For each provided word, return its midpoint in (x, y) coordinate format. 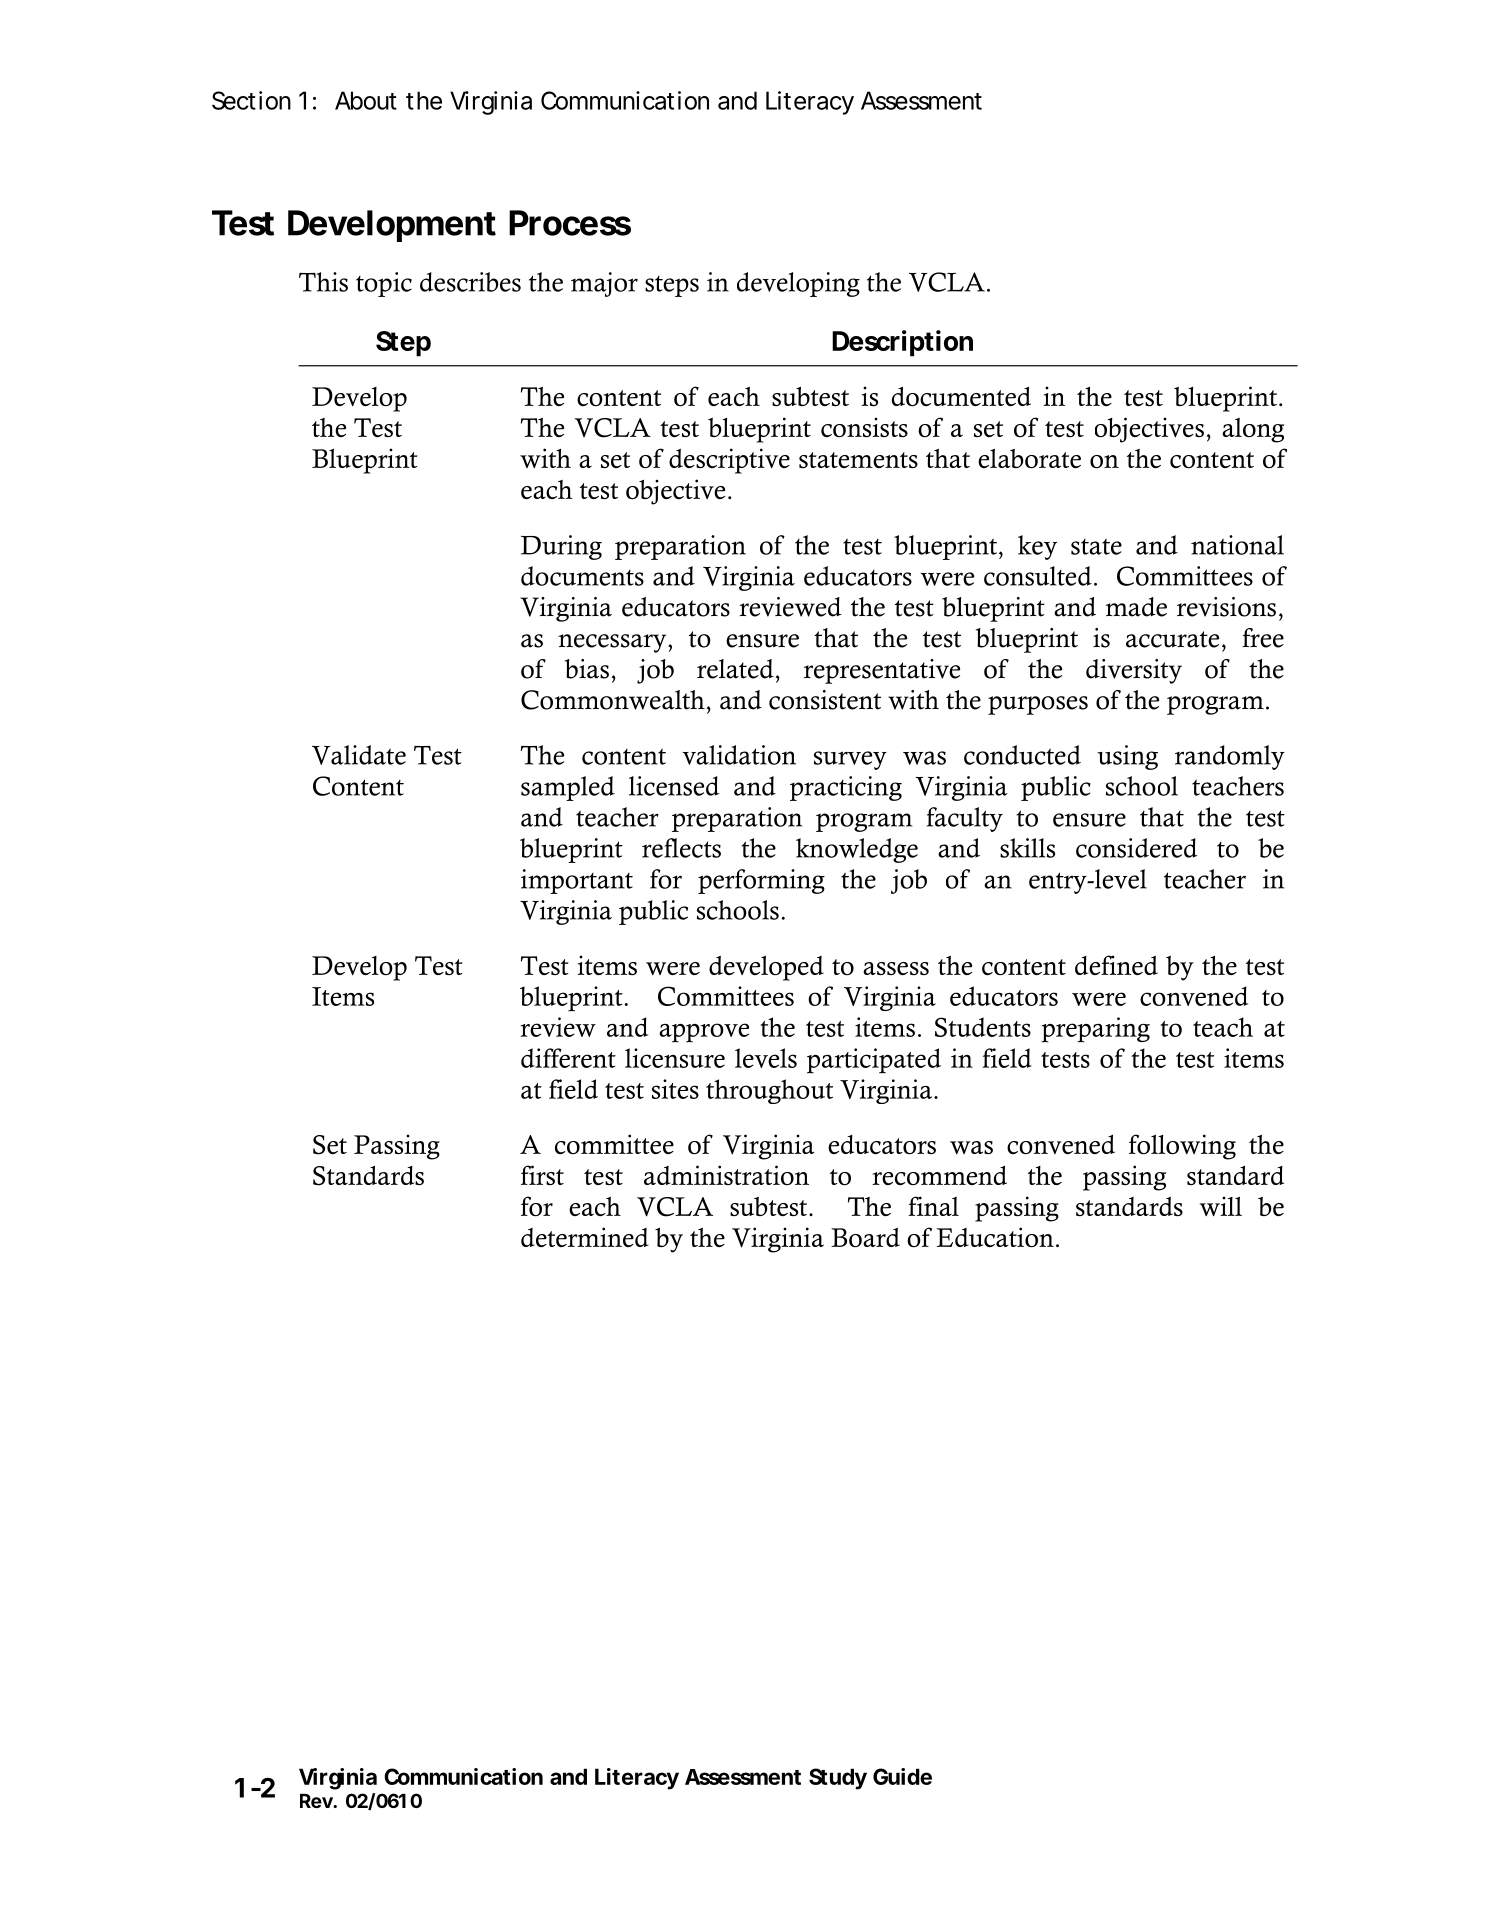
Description (902, 343)
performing (761, 881)
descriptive (729, 461)
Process (570, 223)
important (577, 881)
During (561, 547)
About (366, 100)
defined (1116, 965)
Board (865, 1237)
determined (585, 1237)
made (1136, 607)
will (1220, 1206)
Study (838, 1779)
